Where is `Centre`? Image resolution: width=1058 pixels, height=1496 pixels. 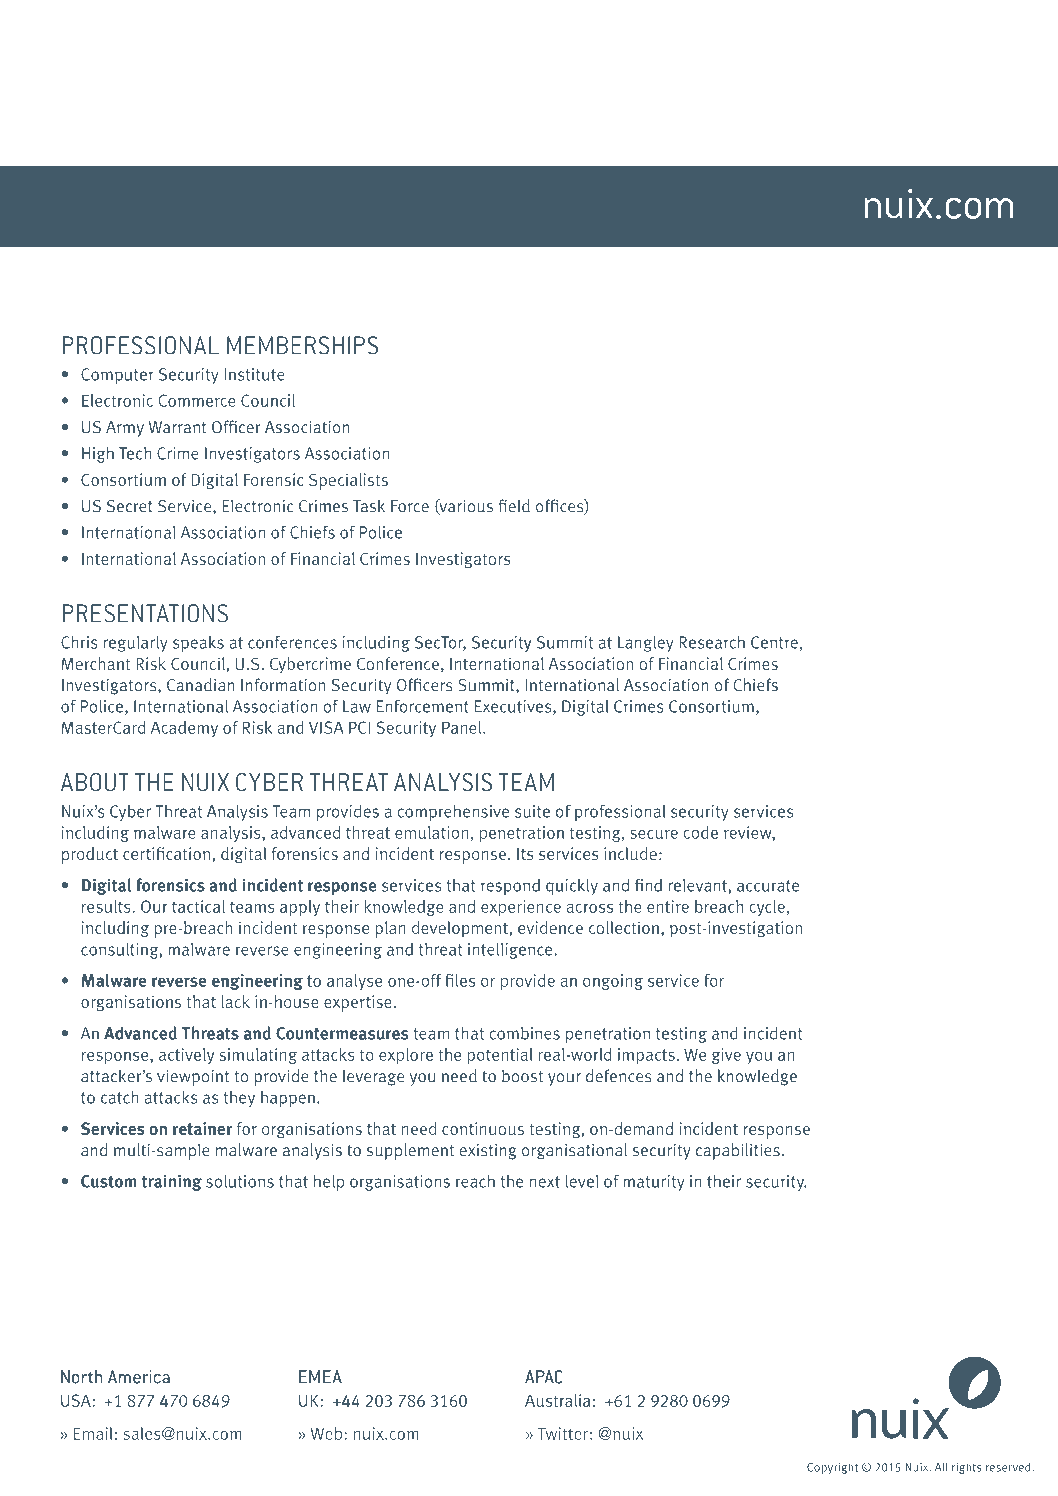
Centre is located at coordinates (774, 642).
